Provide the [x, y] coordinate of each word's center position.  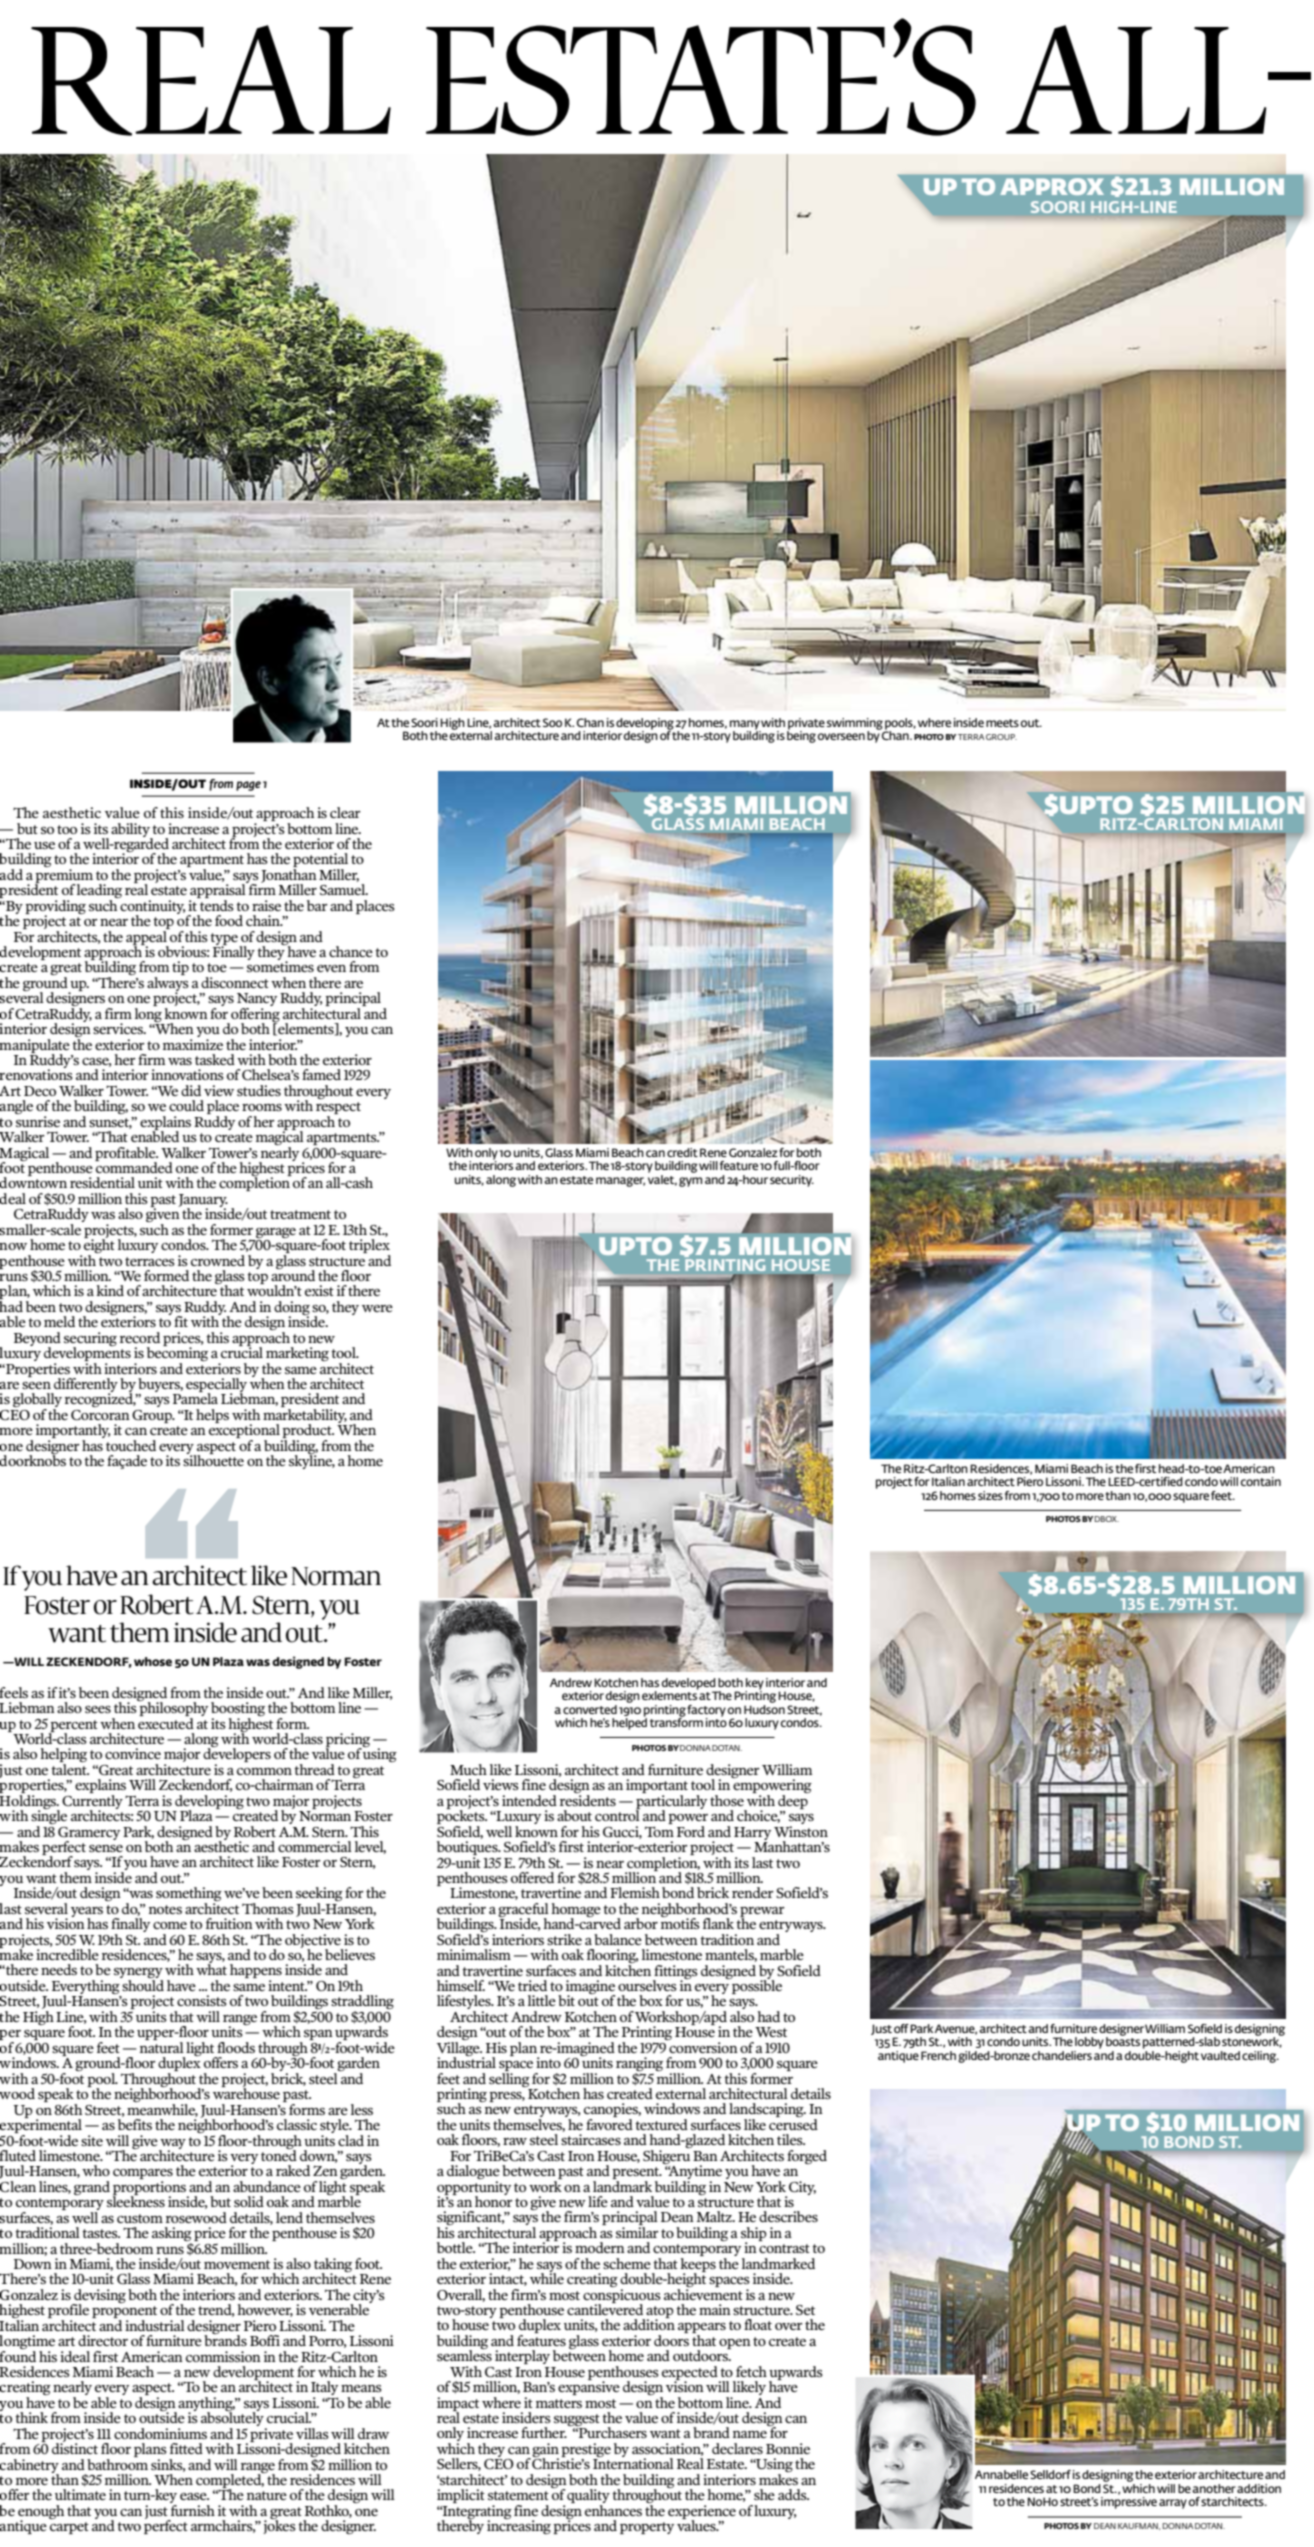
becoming [177, 1354]
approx [1052, 186]
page [248, 786]
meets [1002, 723]
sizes [990, 1495]
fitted [186, 2448]
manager [620, 1182]
